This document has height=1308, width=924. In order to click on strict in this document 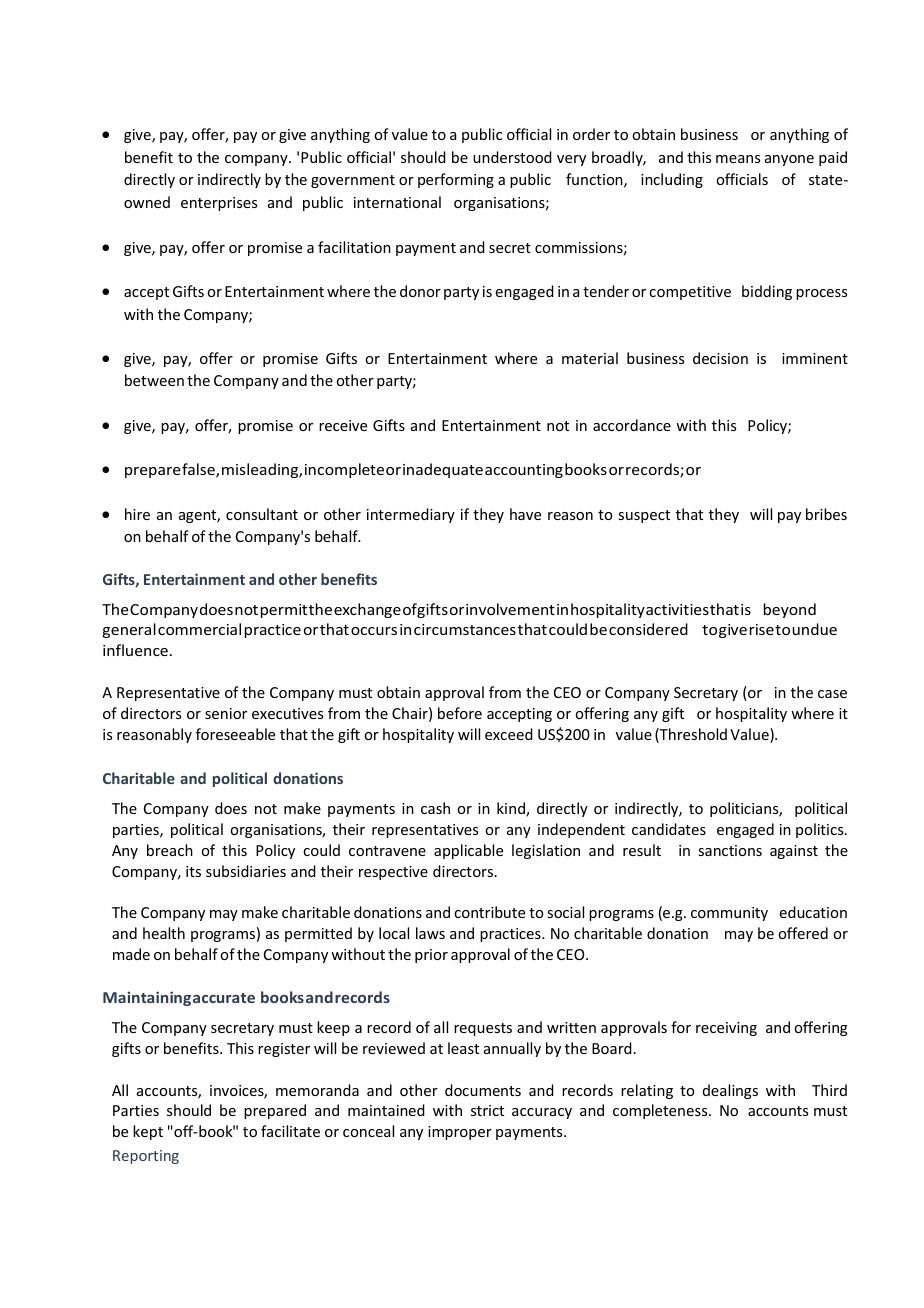, I will do `click(487, 1110)`.
